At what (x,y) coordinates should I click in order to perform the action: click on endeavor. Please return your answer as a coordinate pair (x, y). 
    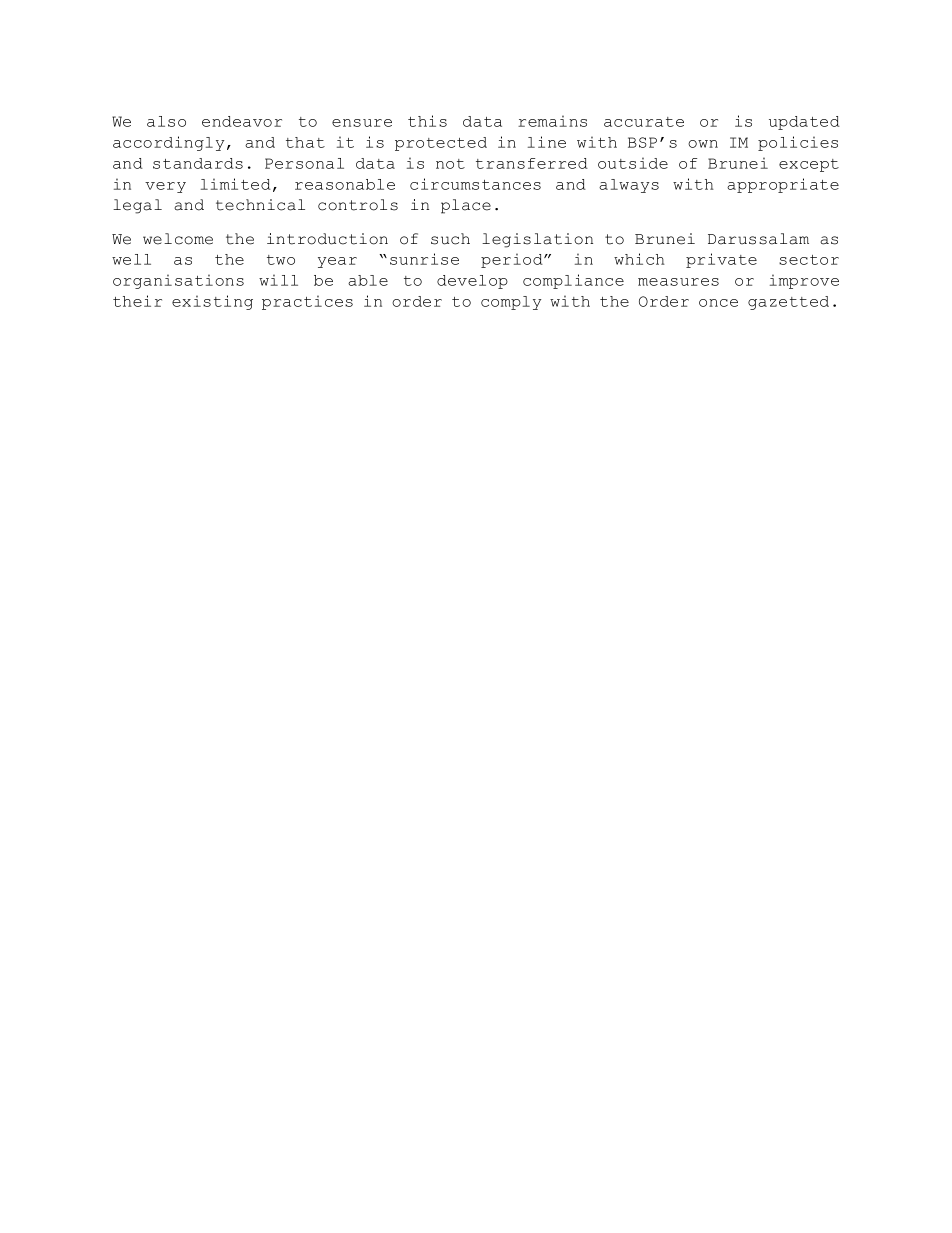
    Looking at the image, I should click on (242, 121).
